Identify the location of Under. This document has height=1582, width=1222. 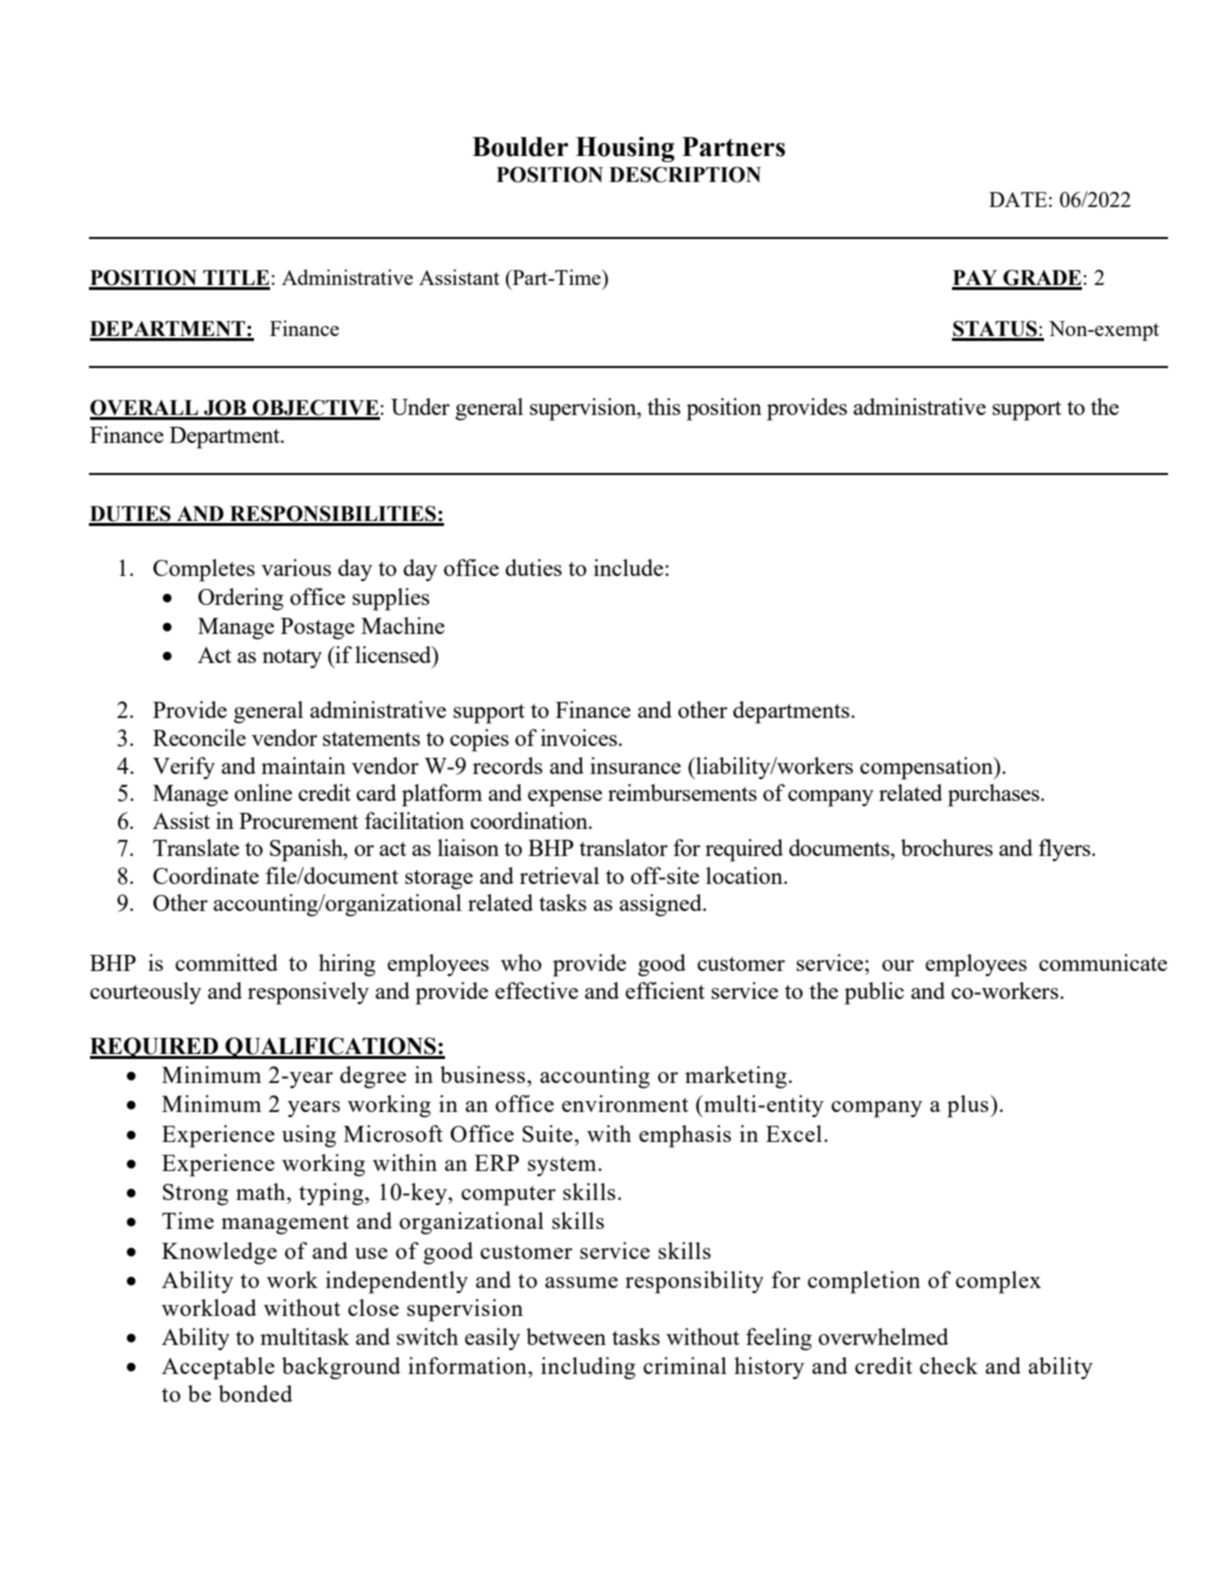
(420, 406).
